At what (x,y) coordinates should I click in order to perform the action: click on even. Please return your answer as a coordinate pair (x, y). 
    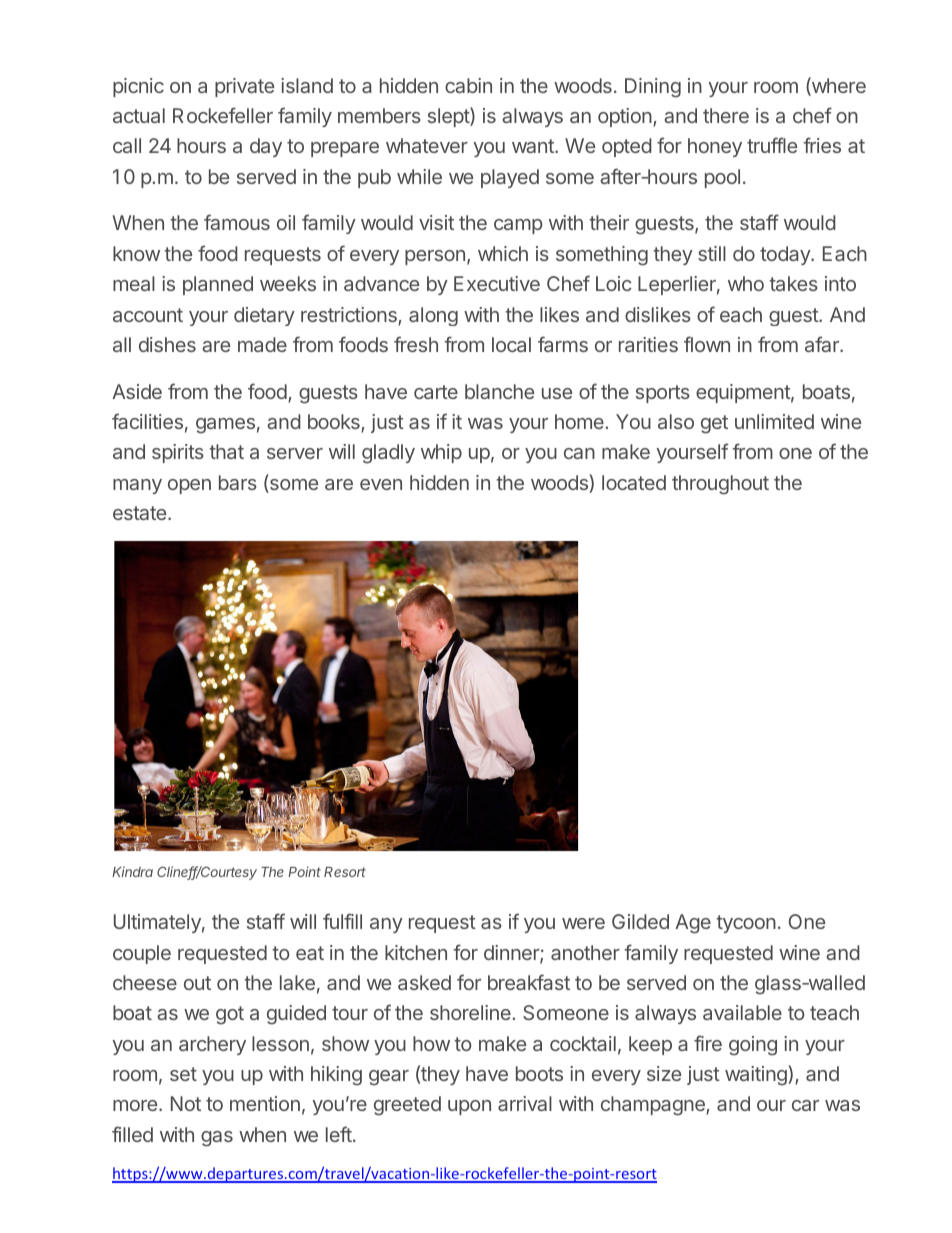
    Looking at the image, I should click on (381, 484).
